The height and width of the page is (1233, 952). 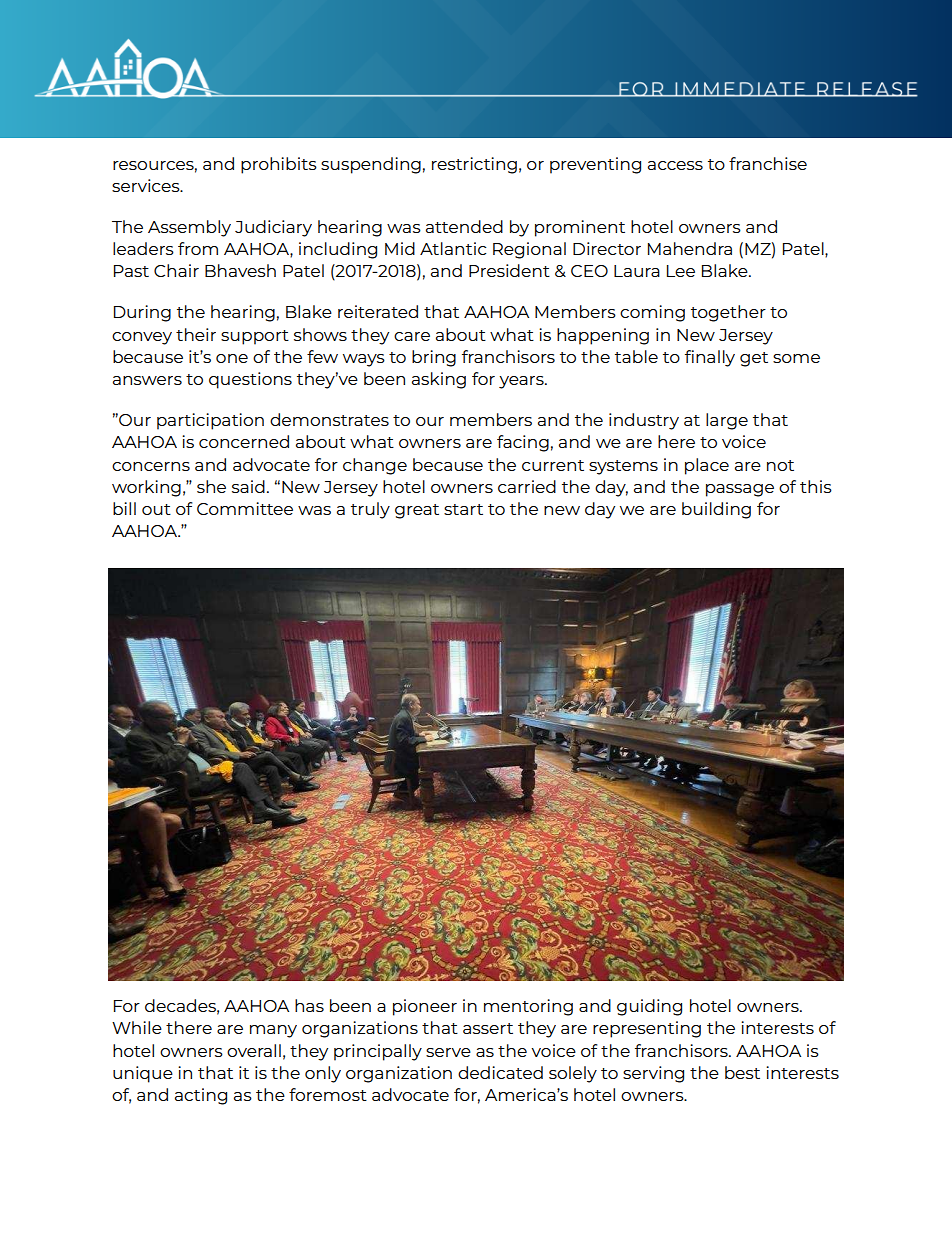 I want to click on acting, so click(x=201, y=1096).
